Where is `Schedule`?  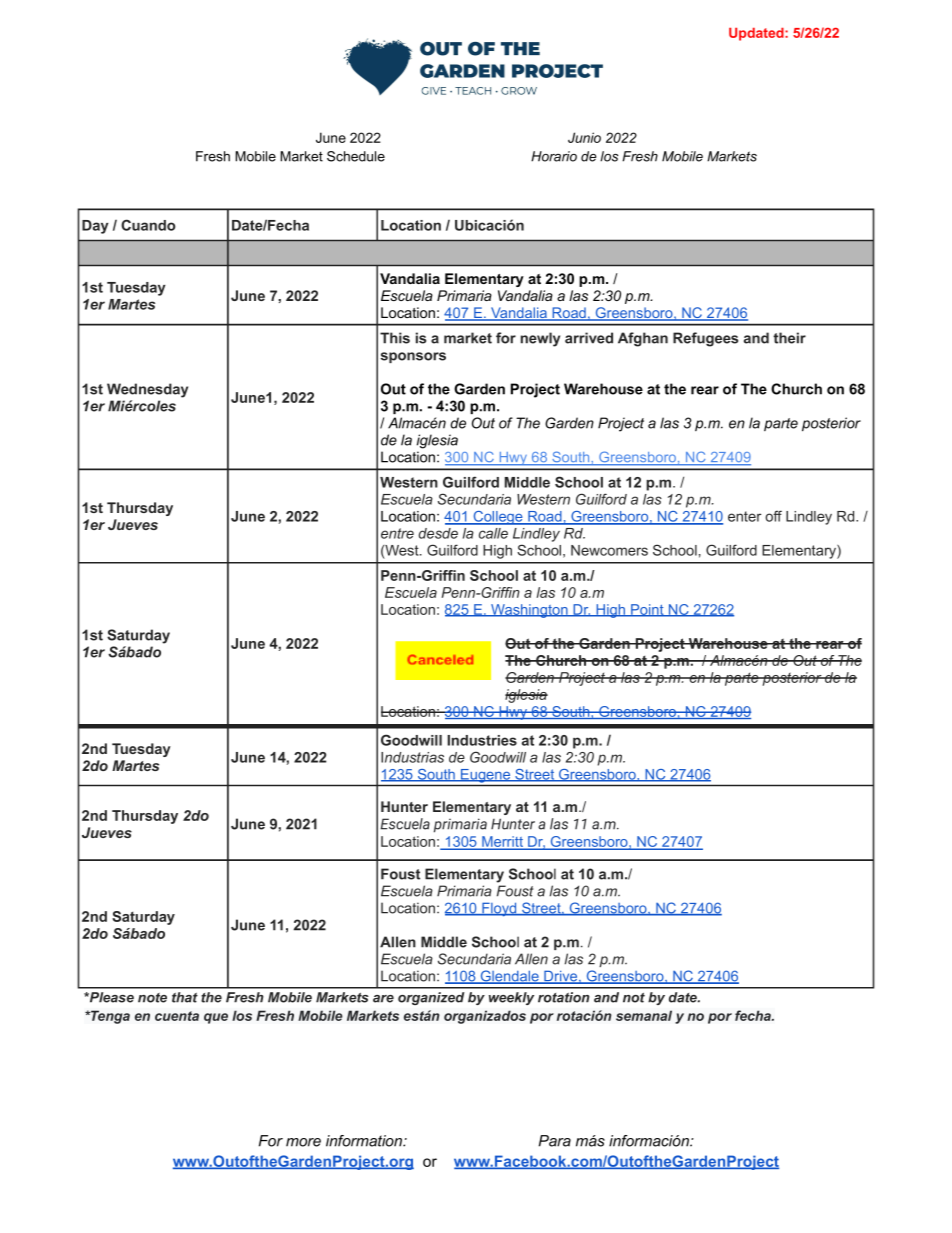
Schedule is located at coordinates (356, 156).
